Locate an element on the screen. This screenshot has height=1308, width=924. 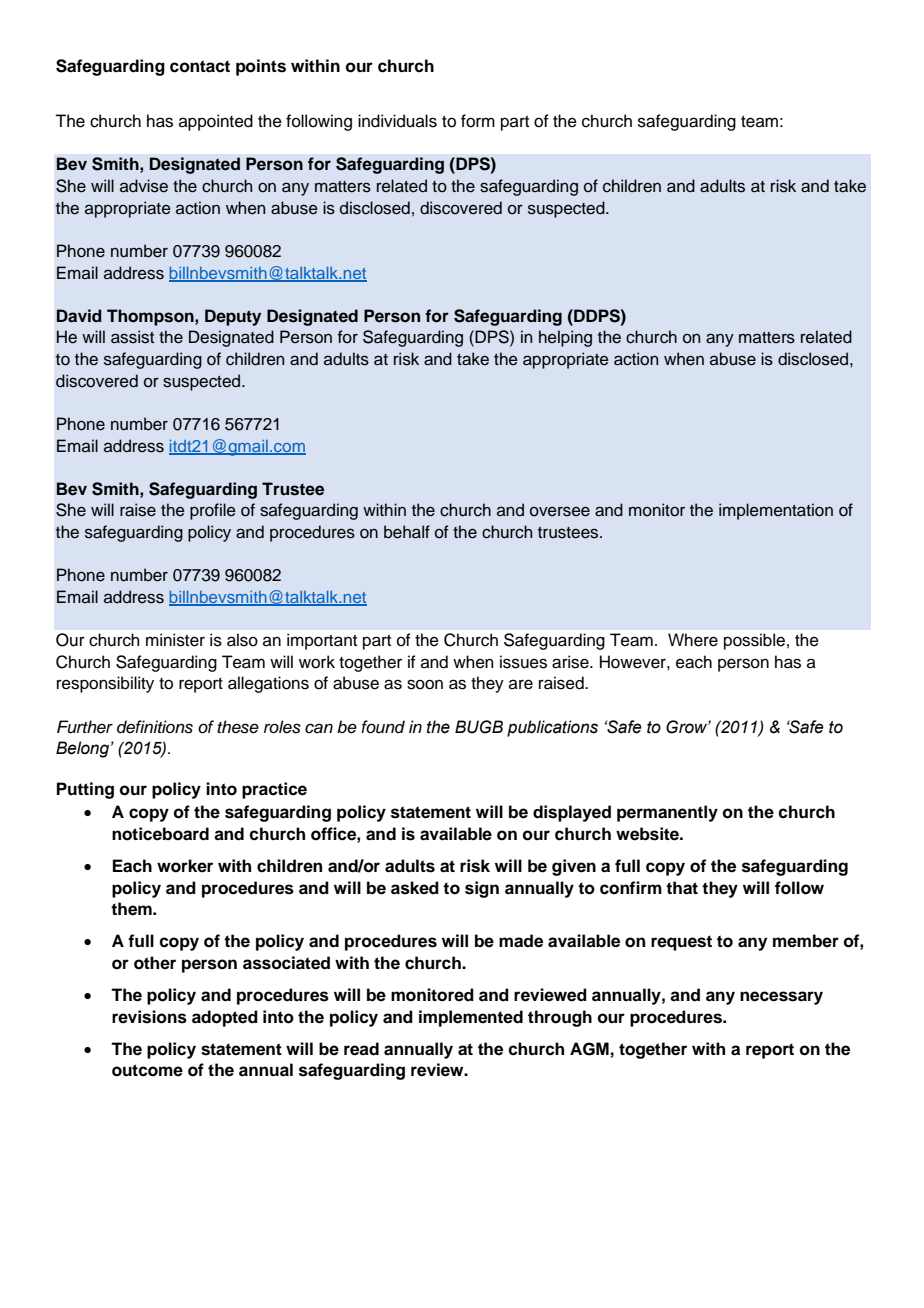
implementation is located at coordinates (776, 511).
